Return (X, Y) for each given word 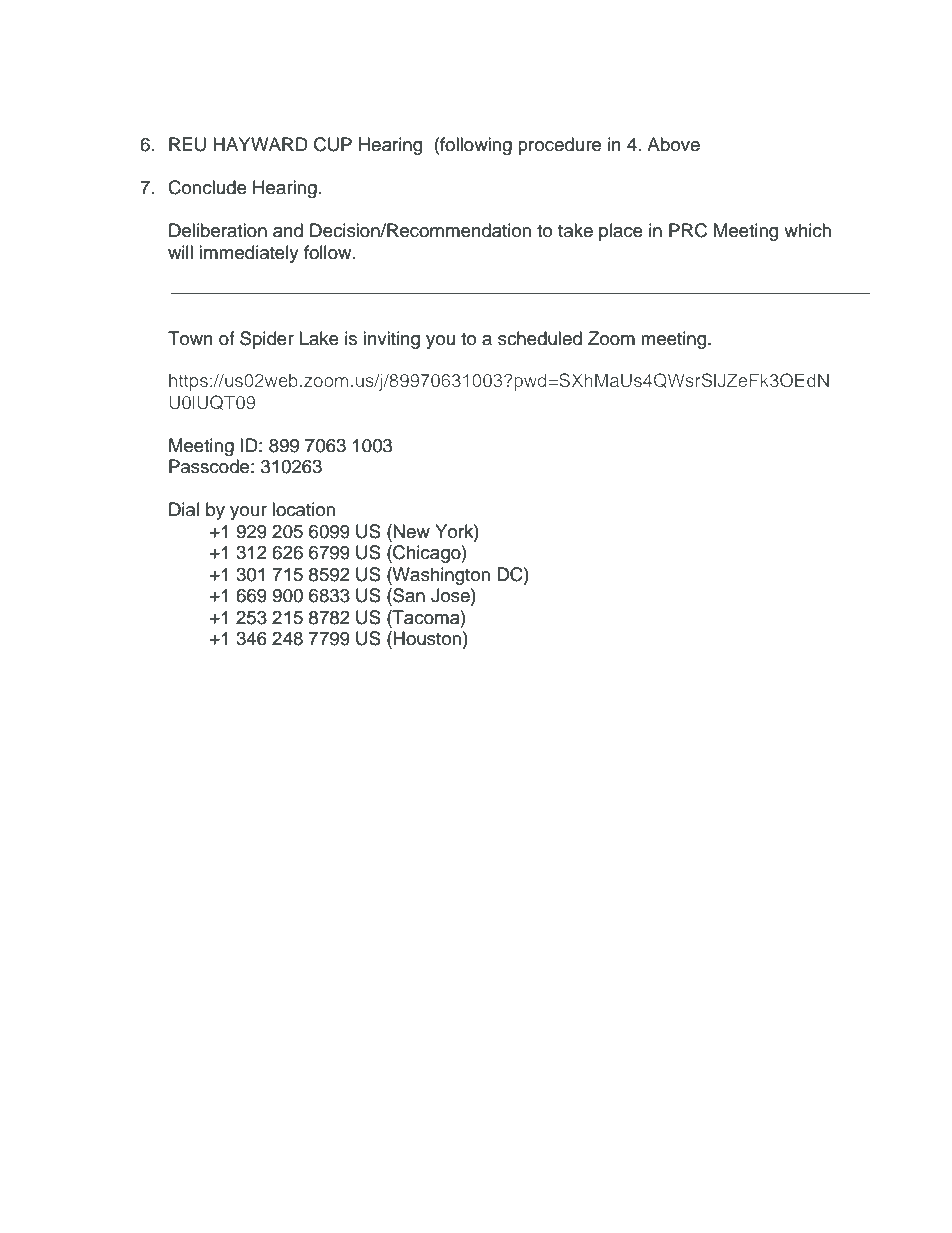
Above (673, 144)
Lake (319, 338)
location (303, 509)
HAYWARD (260, 144)
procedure (559, 146)
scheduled (540, 338)
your (248, 513)
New (411, 531)
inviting (391, 340)
